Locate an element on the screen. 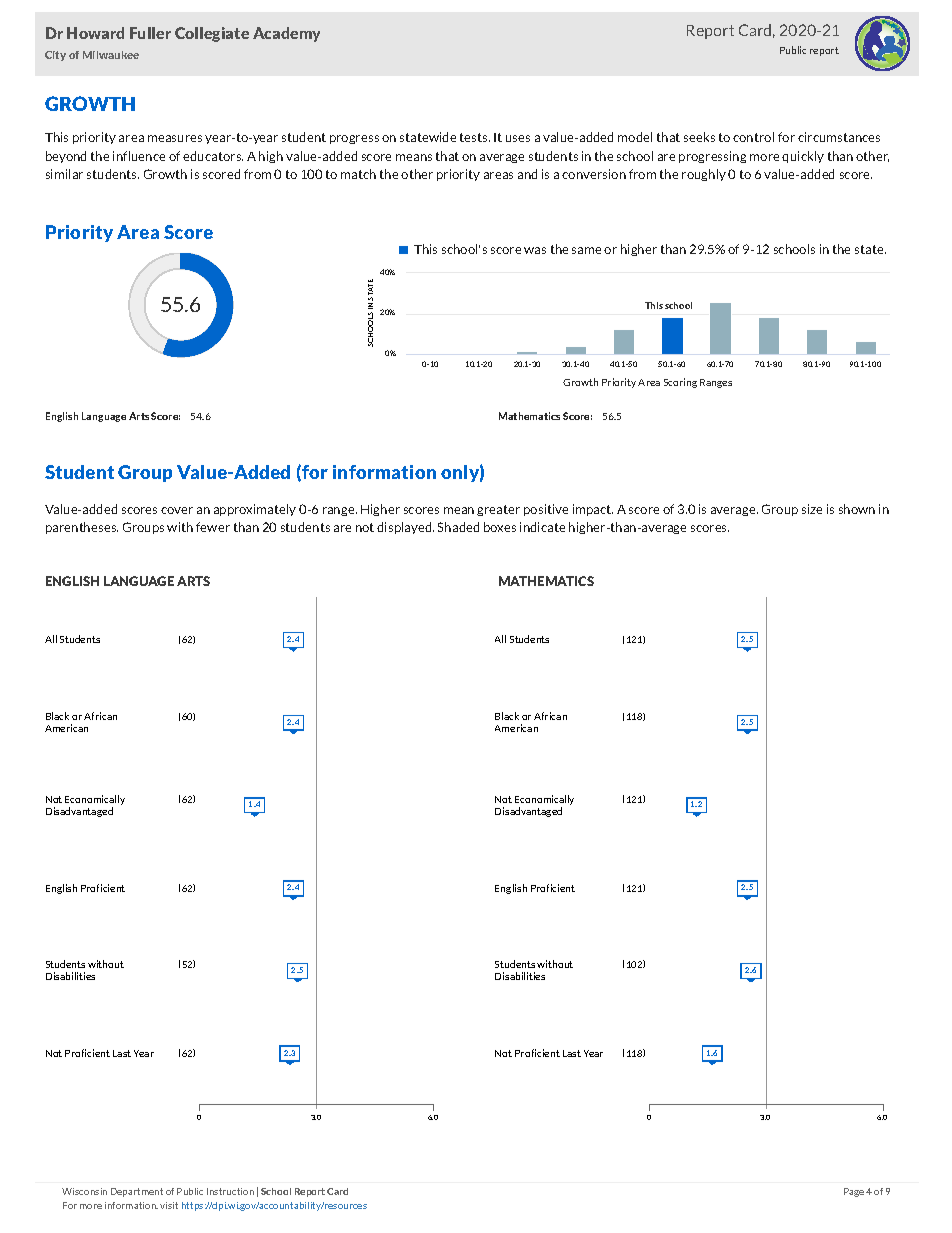 Image resolution: width=952 pixels, height=1233 pixels. tests is located at coordinates (475, 137).
